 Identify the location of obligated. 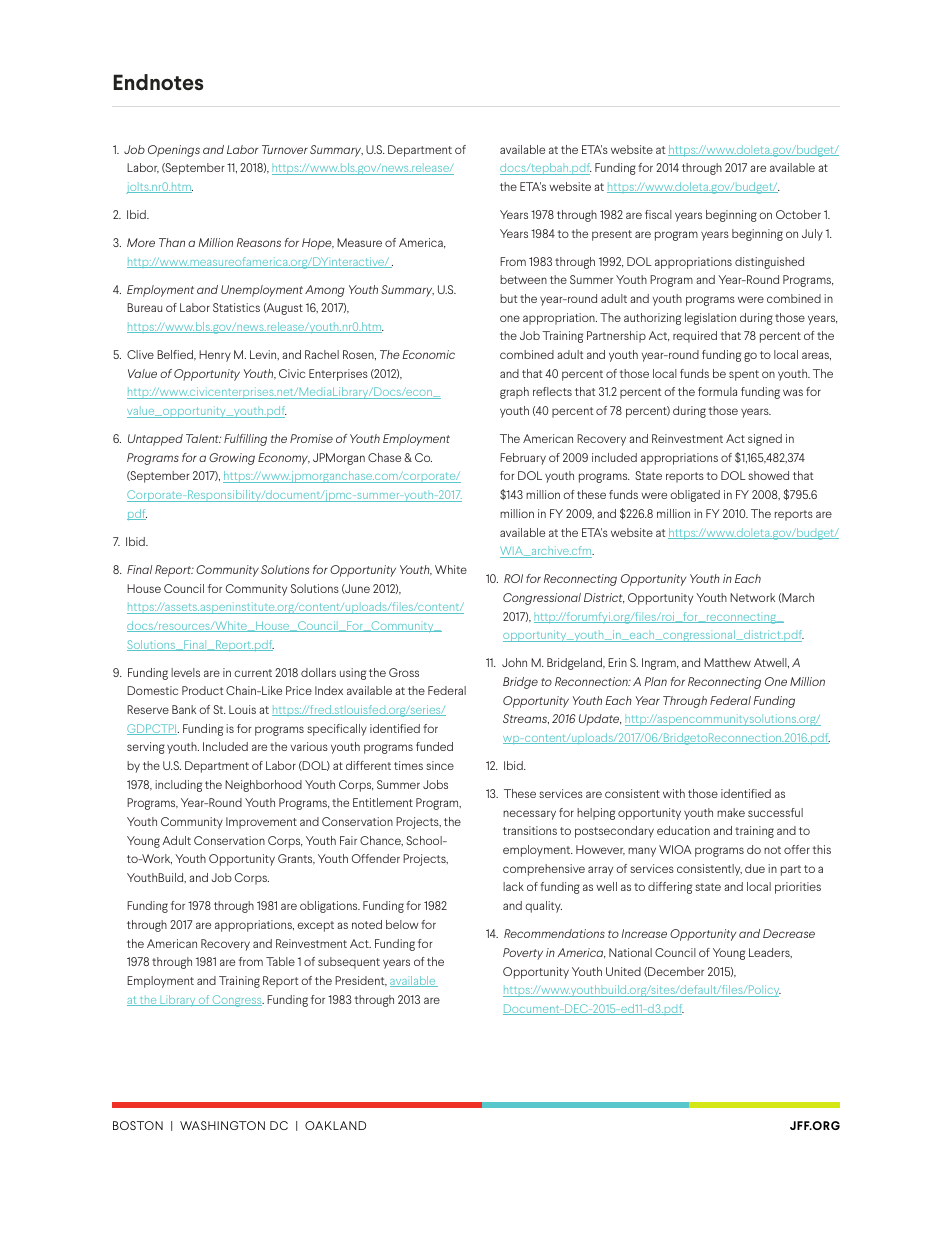
(695, 496).
